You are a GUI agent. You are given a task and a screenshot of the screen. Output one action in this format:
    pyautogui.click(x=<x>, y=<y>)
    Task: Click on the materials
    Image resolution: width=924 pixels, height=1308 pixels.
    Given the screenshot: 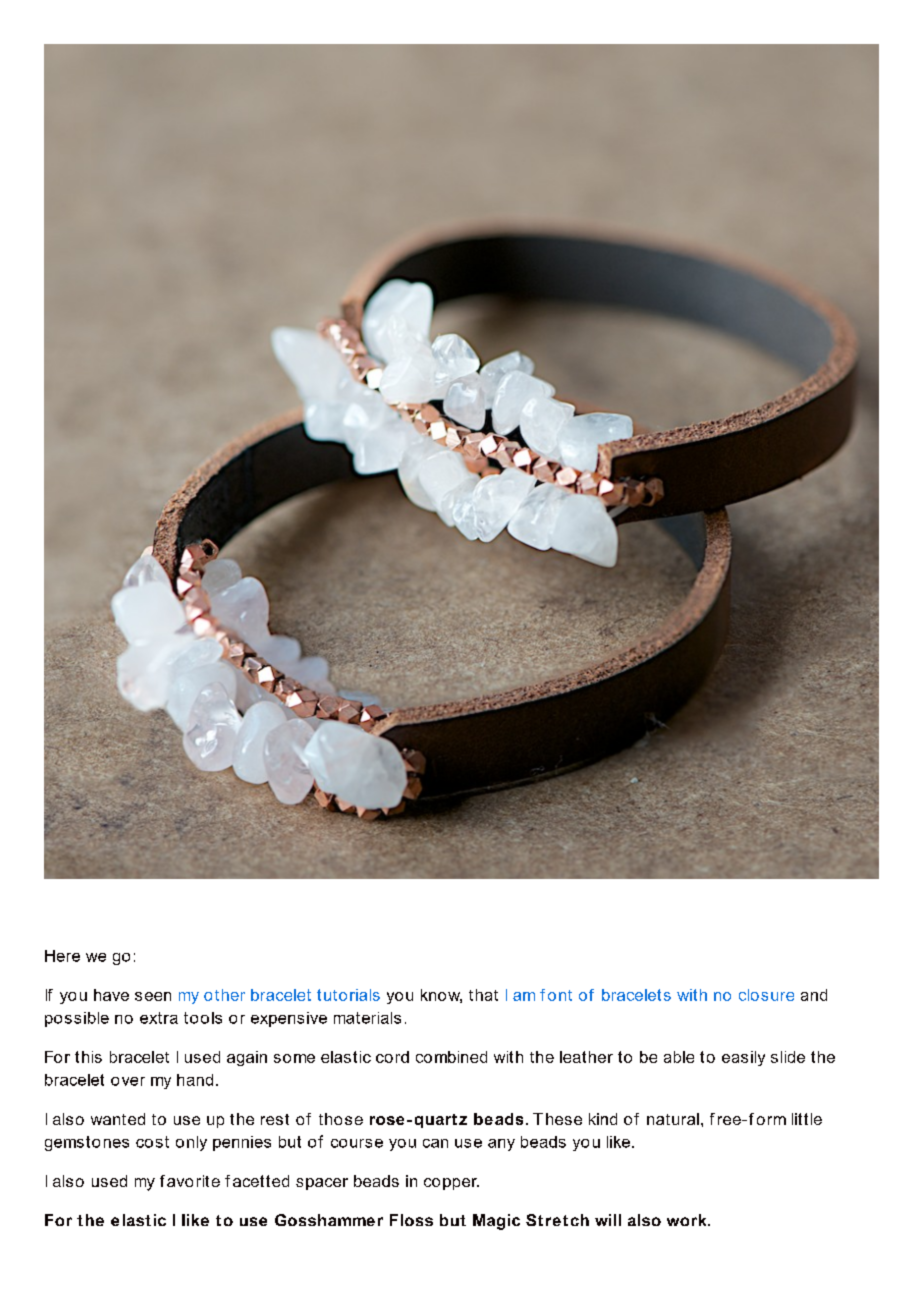 What is the action you would take?
    pyautogui.click(x=367, y=1018)
